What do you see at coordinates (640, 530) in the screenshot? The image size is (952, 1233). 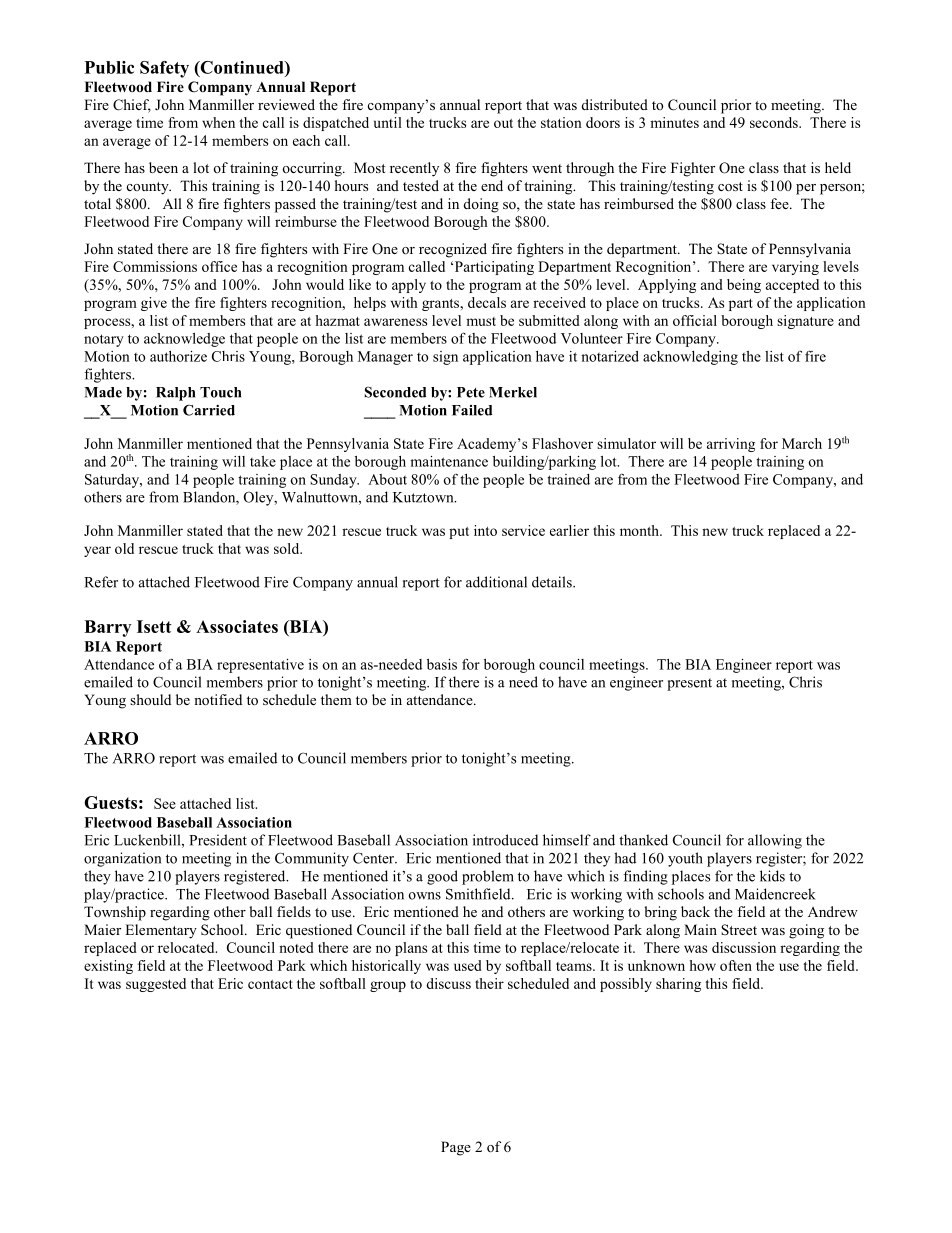 I see `month` at bounding box center [640, 530].
